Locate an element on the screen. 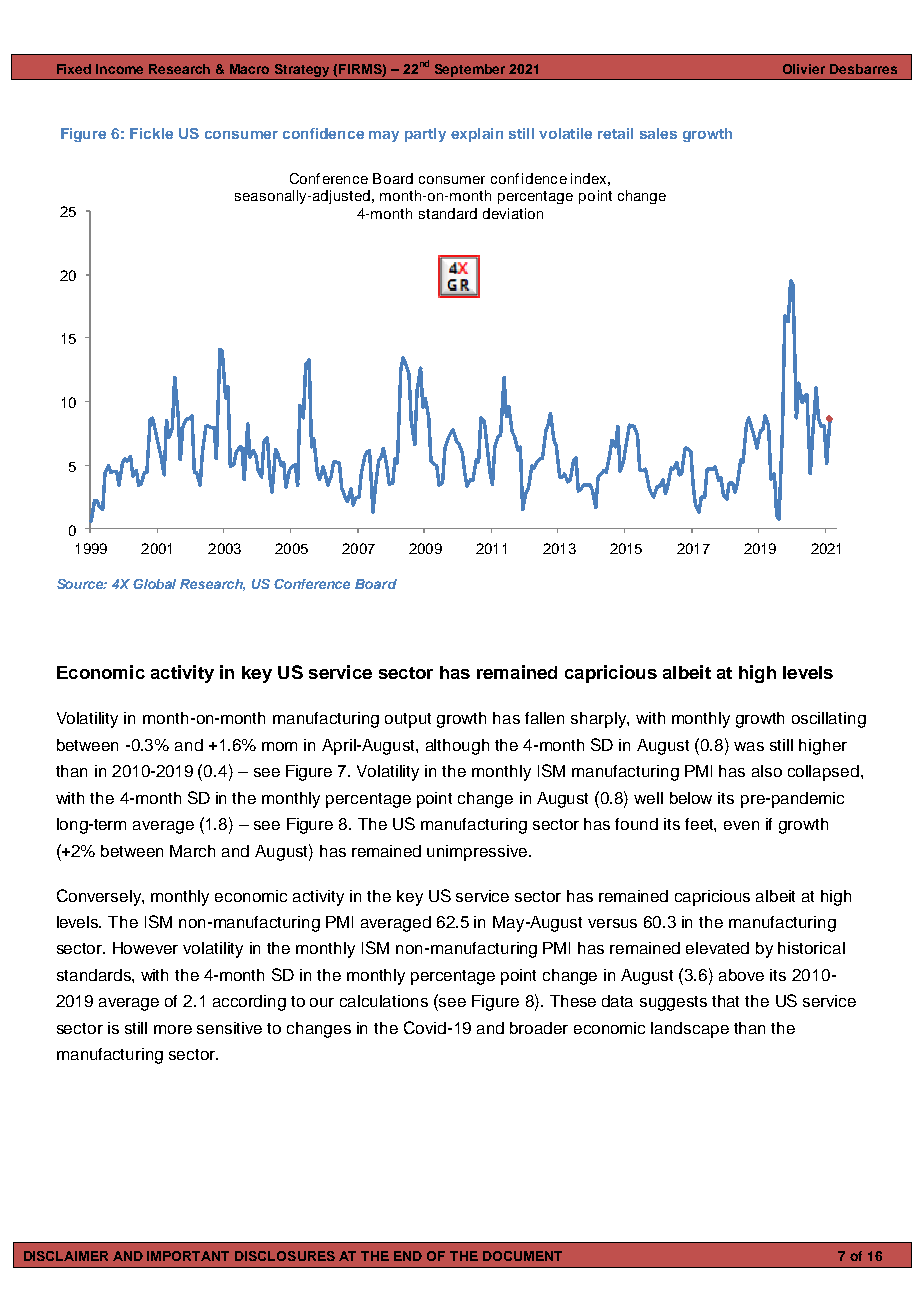  more is located at coordinates (173, 1029).
